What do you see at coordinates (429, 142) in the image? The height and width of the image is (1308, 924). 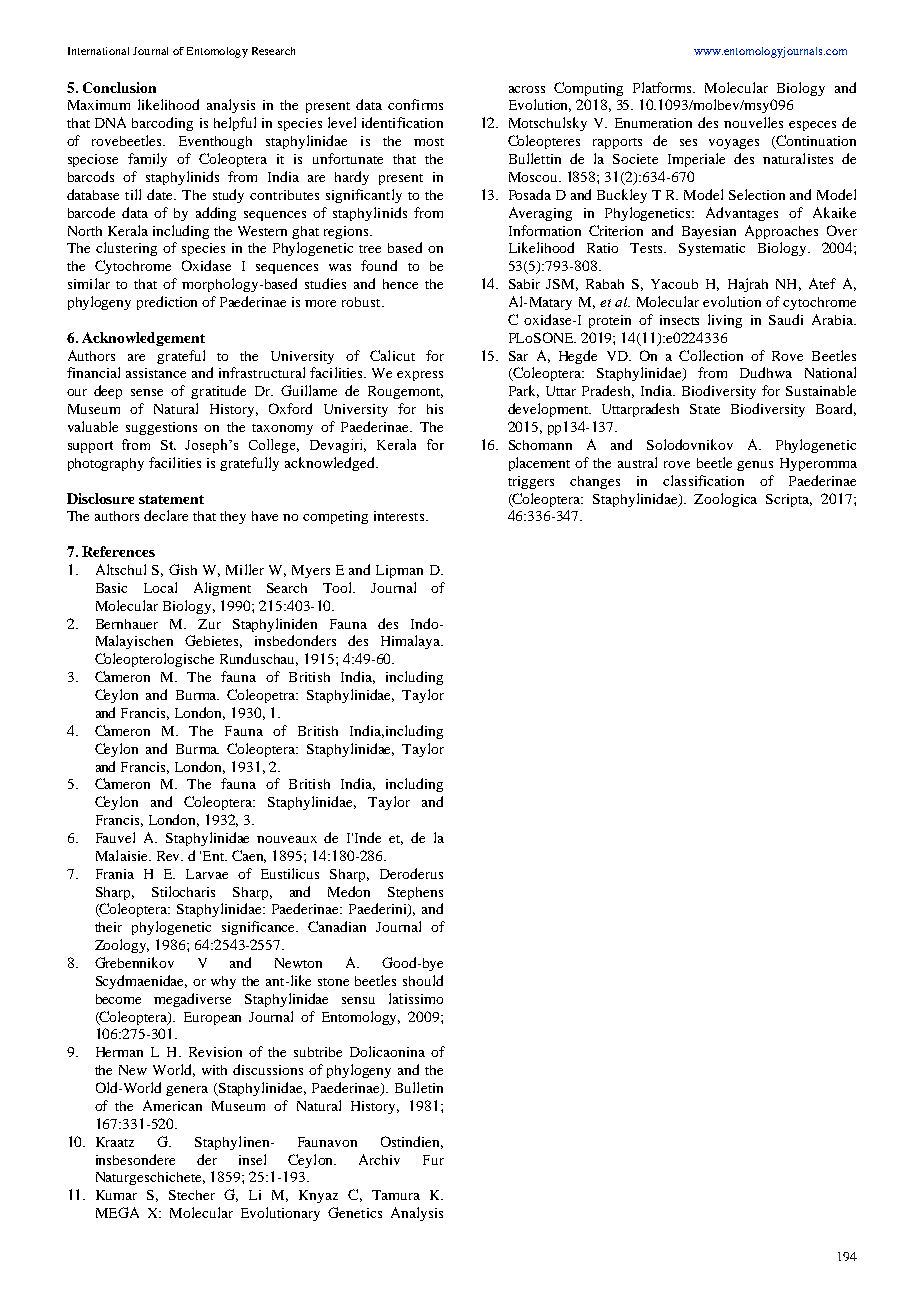 I see `most` at bounding box center [429, 142].
